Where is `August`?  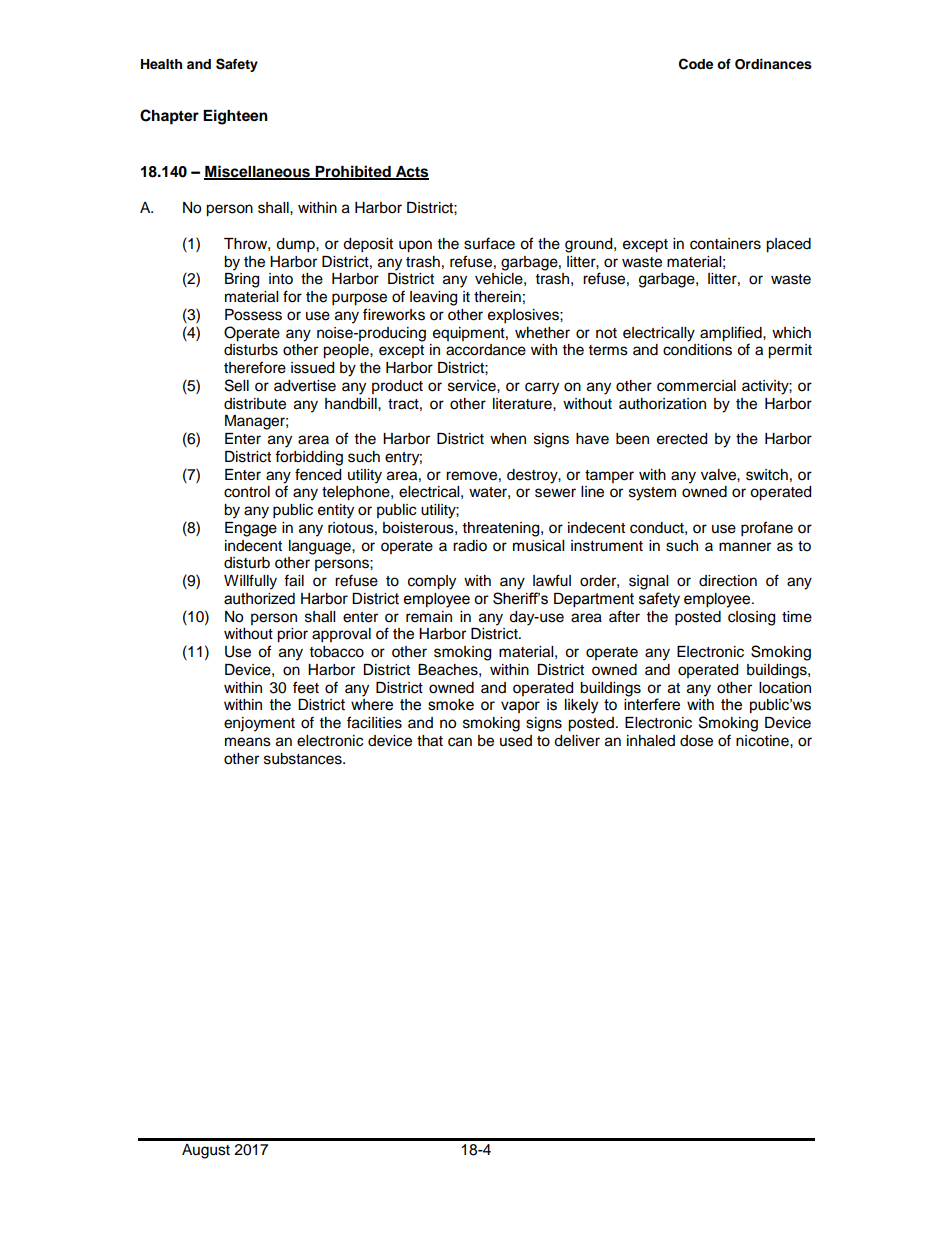
August is located at coordinates (206, 1151).
